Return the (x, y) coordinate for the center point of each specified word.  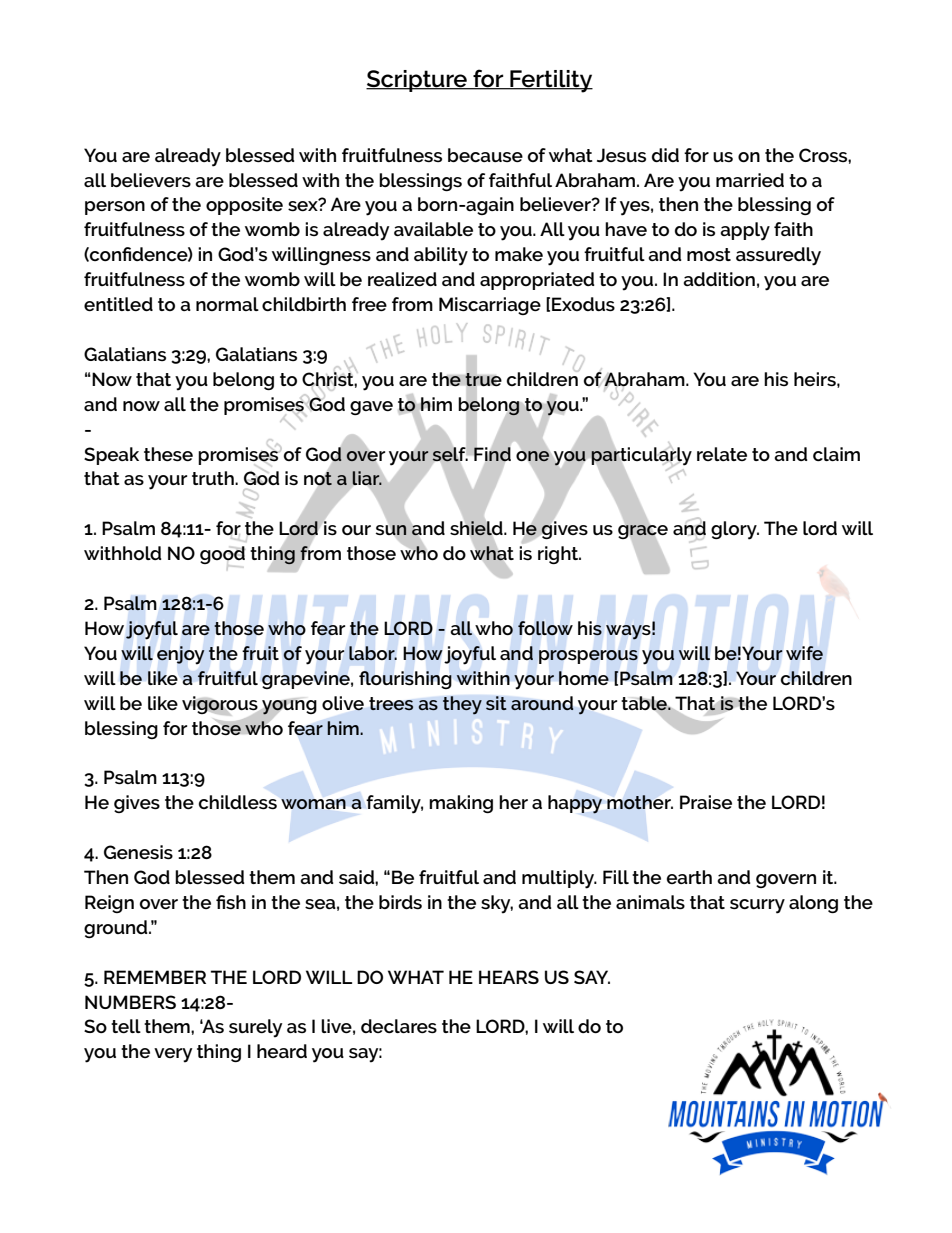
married (750, 180)
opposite (244, 206)
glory (735, 530)
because (485, 155)
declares (399, 1026)
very (173, 1055)
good (222, 556)
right (559, 555)
